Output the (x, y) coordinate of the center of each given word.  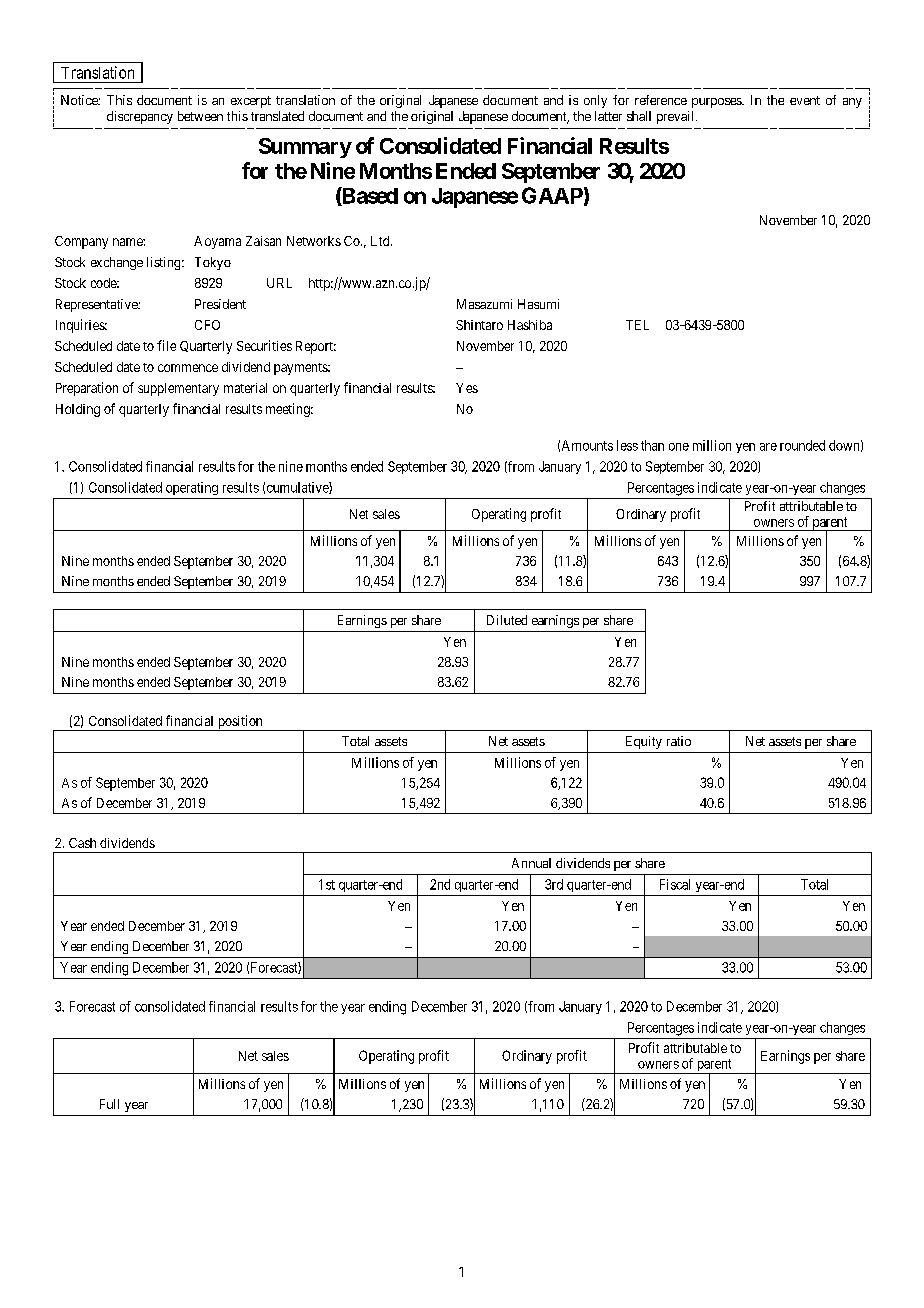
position (240, 723)
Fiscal (675, 884)
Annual (531, 863)
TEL (637, 325)
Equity (644, 742)
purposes (717, 103)
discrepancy (140, 117)
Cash (82, 843)
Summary (305, 148)
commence (188, 368)
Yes (467, 388)
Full (109, 1104)
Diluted (507, 620)
